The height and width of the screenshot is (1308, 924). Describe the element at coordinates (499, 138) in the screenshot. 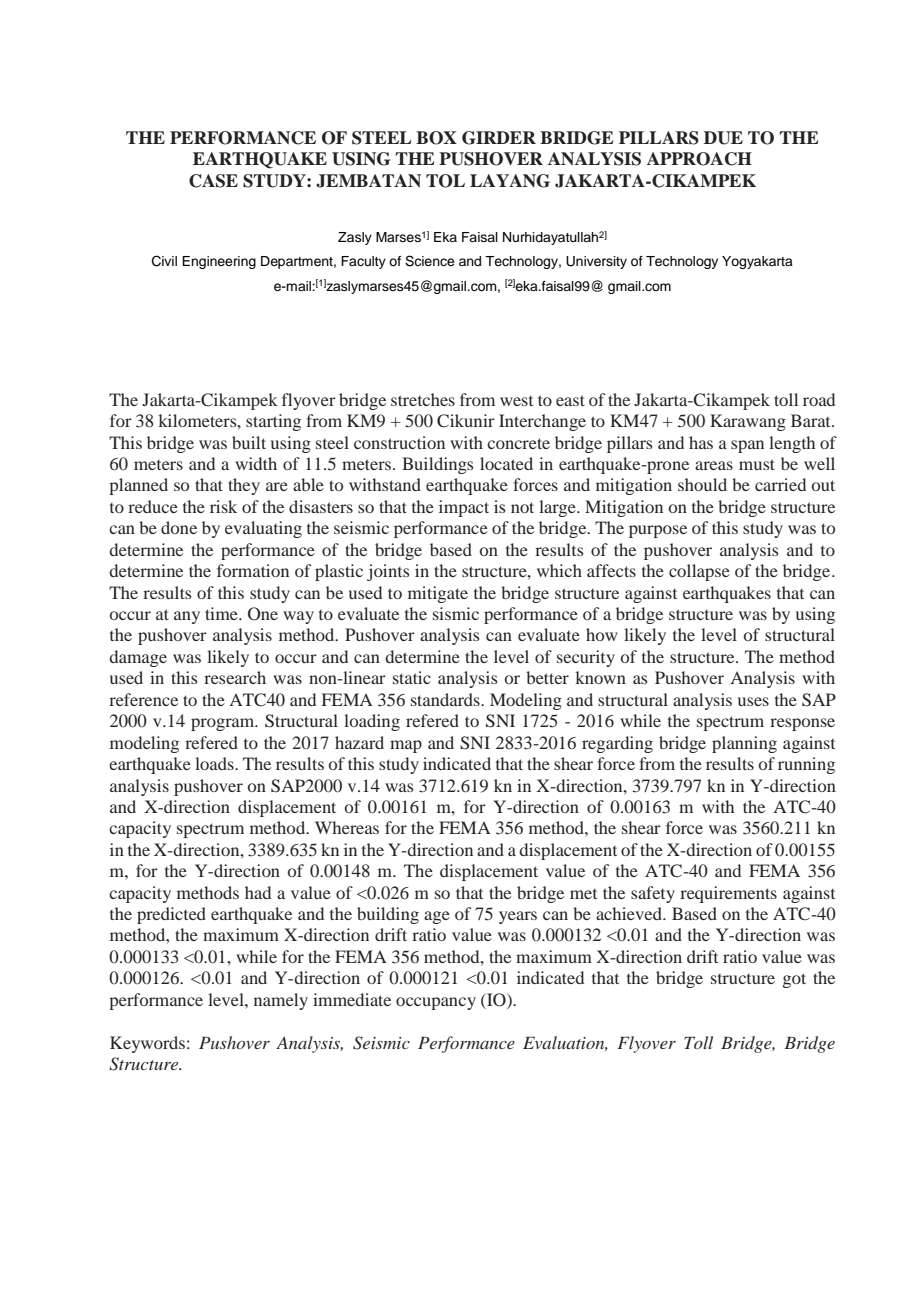

I see `GIRDER` at that location.
